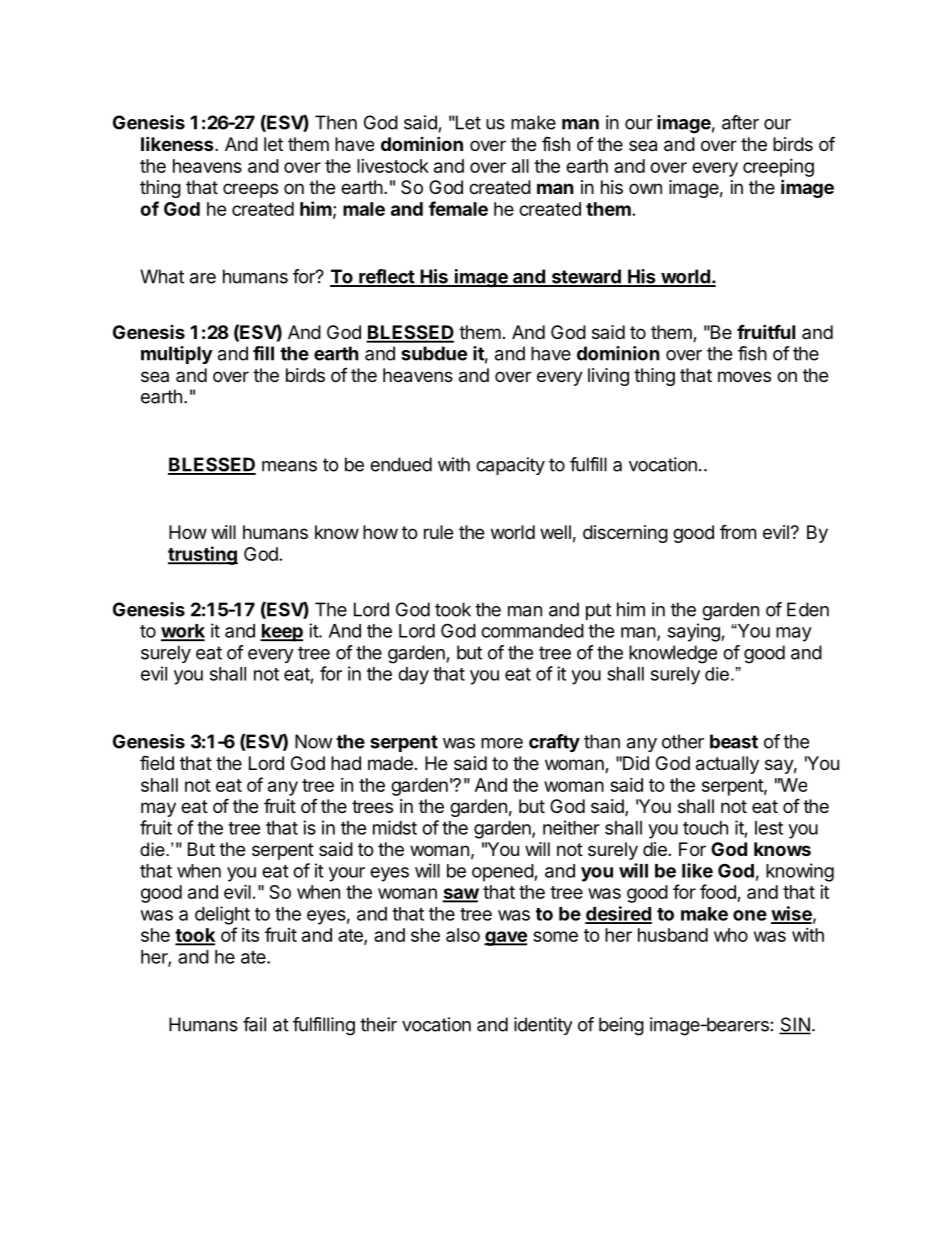  I want to click on after, so click(740, 122).
